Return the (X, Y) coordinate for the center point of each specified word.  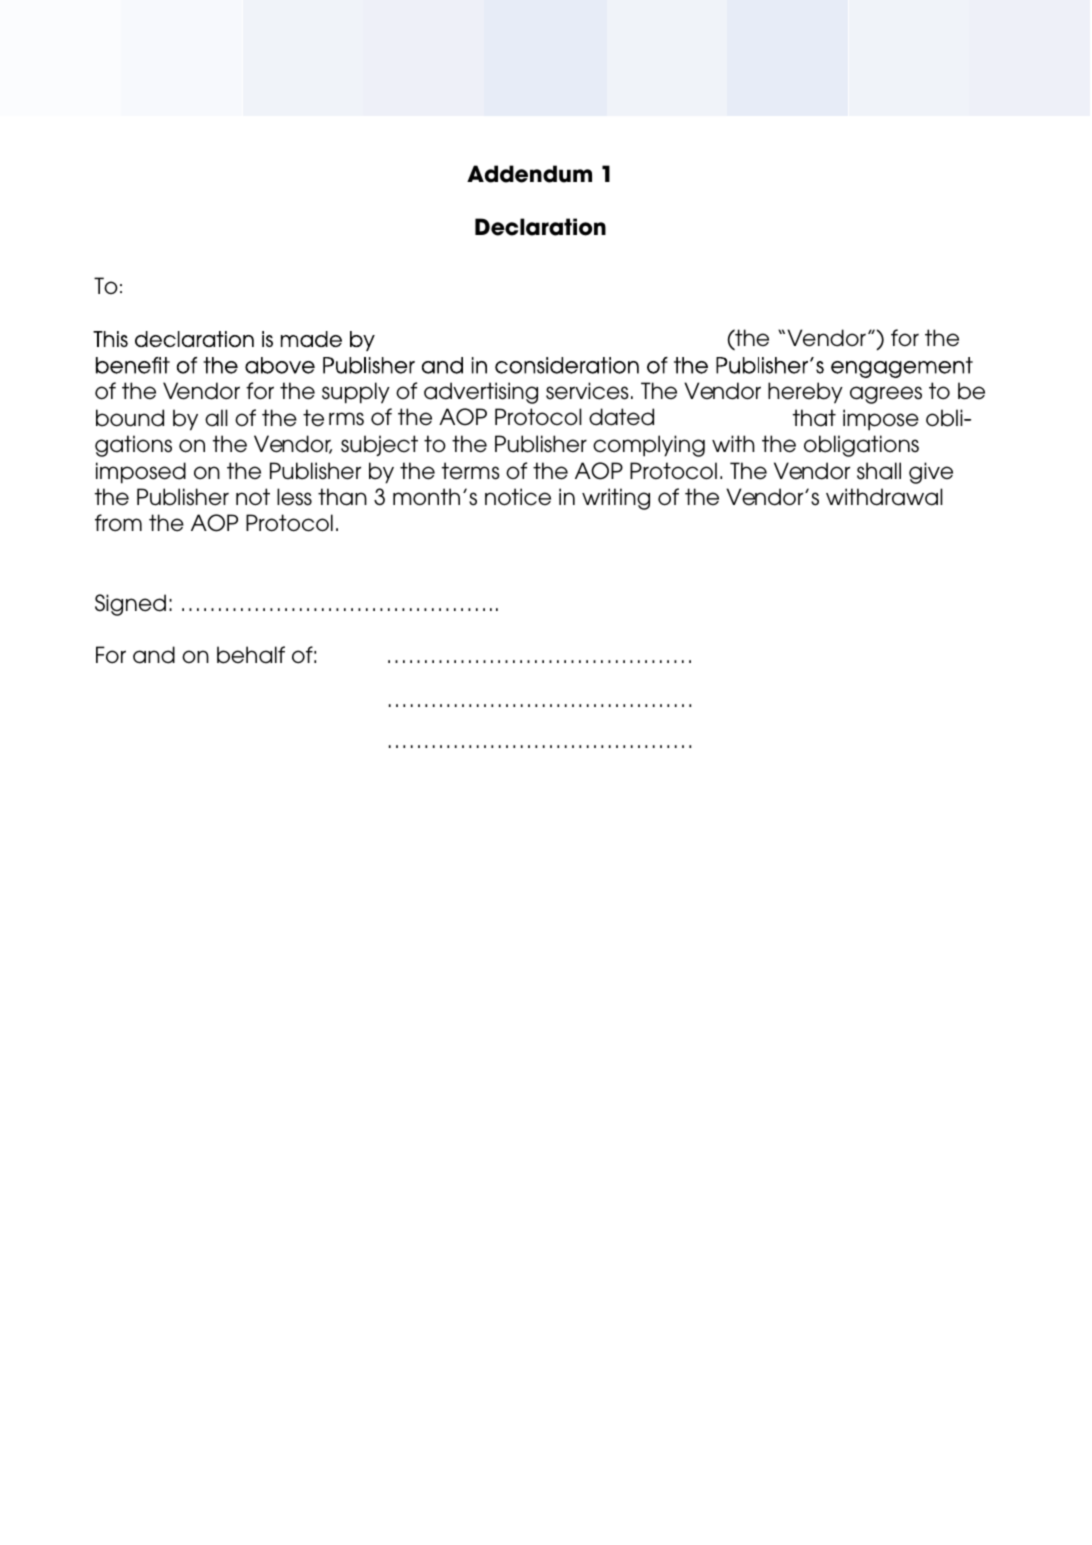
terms (471, 471)
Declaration (540, 227)
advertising (481, 393)
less (294, 497)
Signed (130, 605)
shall (879, 471)
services (587, 391)
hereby (805, 393)
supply (356, 393)
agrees (886, 395)
